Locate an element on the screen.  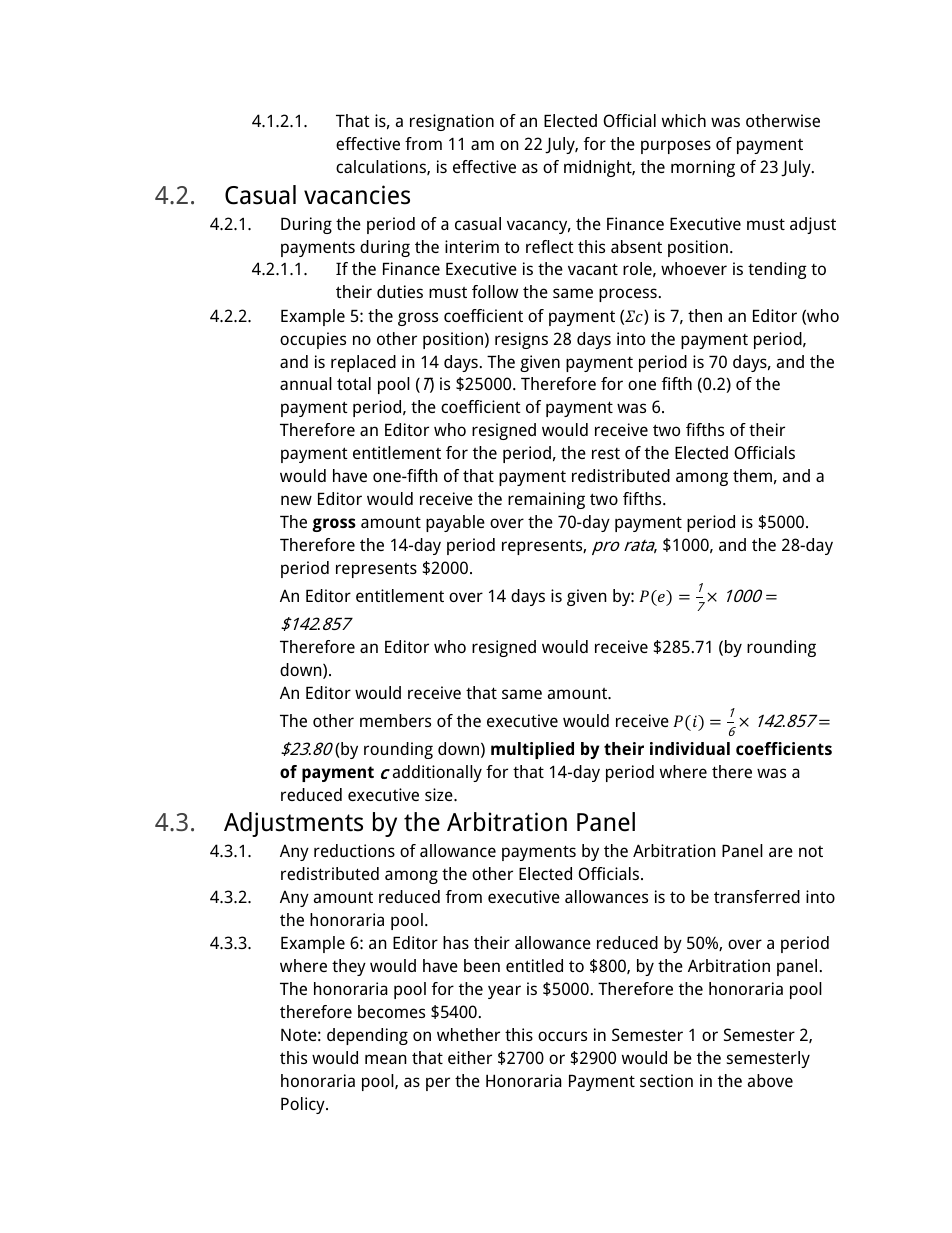
resignation is located at coordinates (452, 122).
